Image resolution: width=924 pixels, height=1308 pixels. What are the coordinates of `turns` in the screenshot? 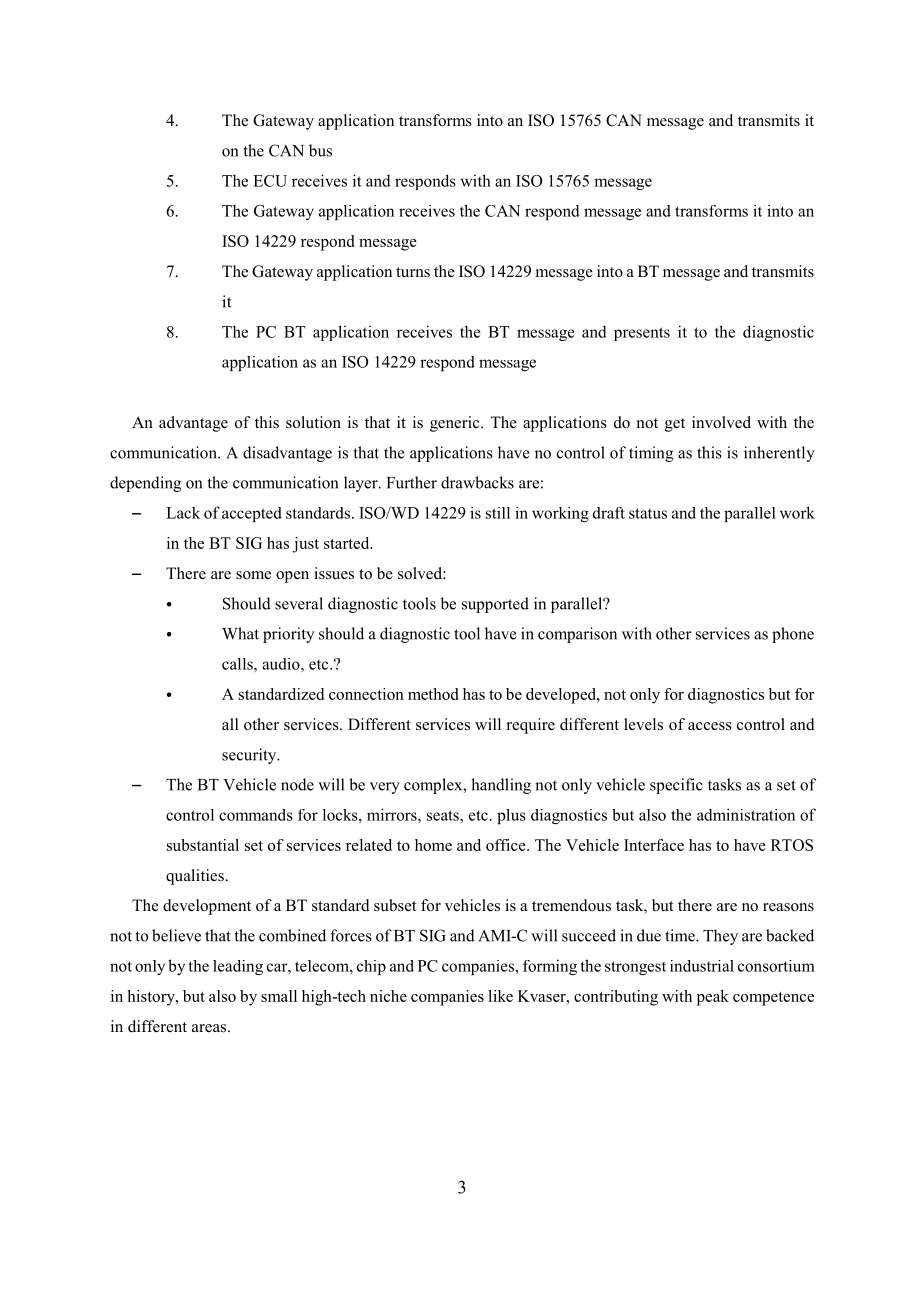 It's located at (413, 272).
